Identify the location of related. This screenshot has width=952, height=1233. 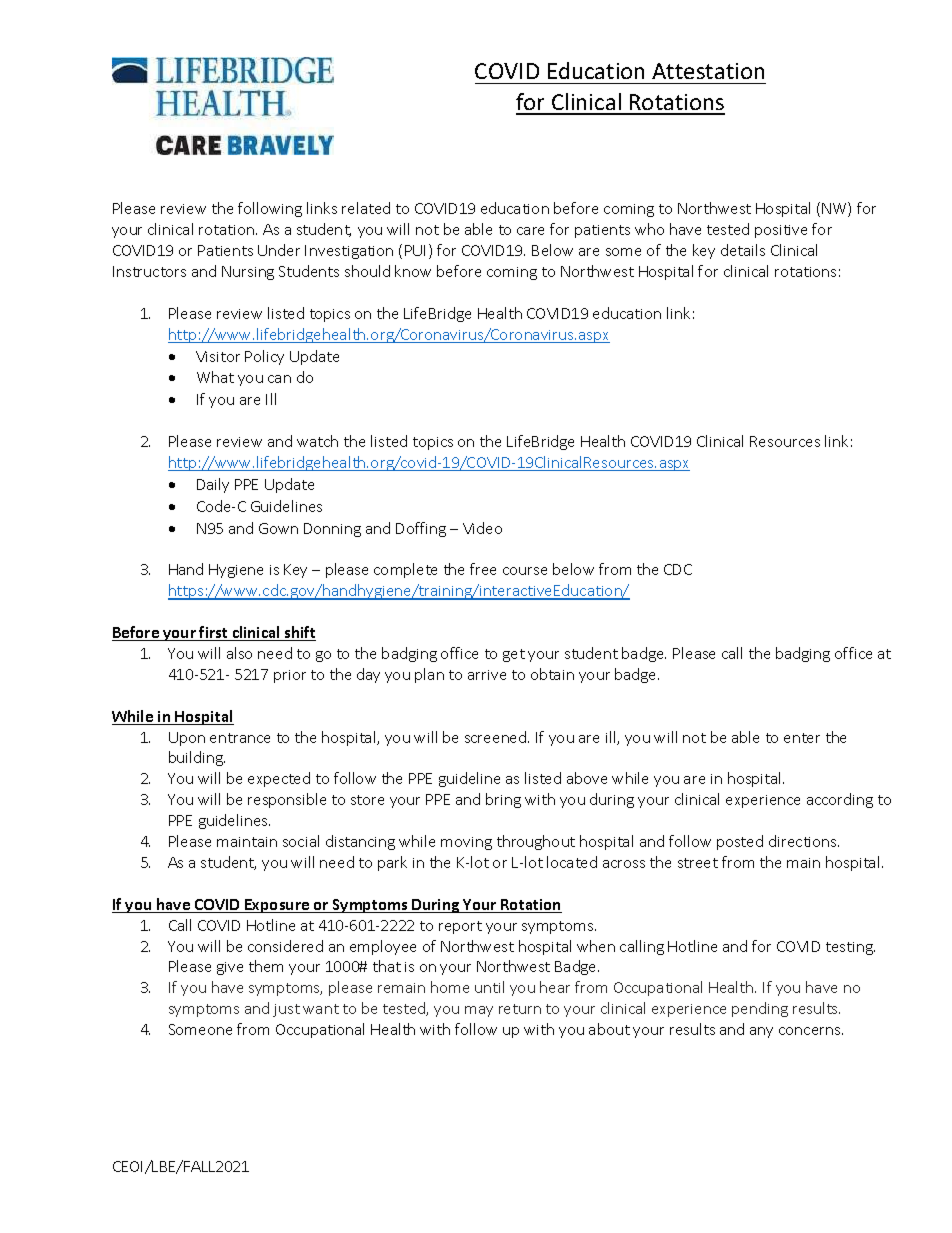
(366, 208).
